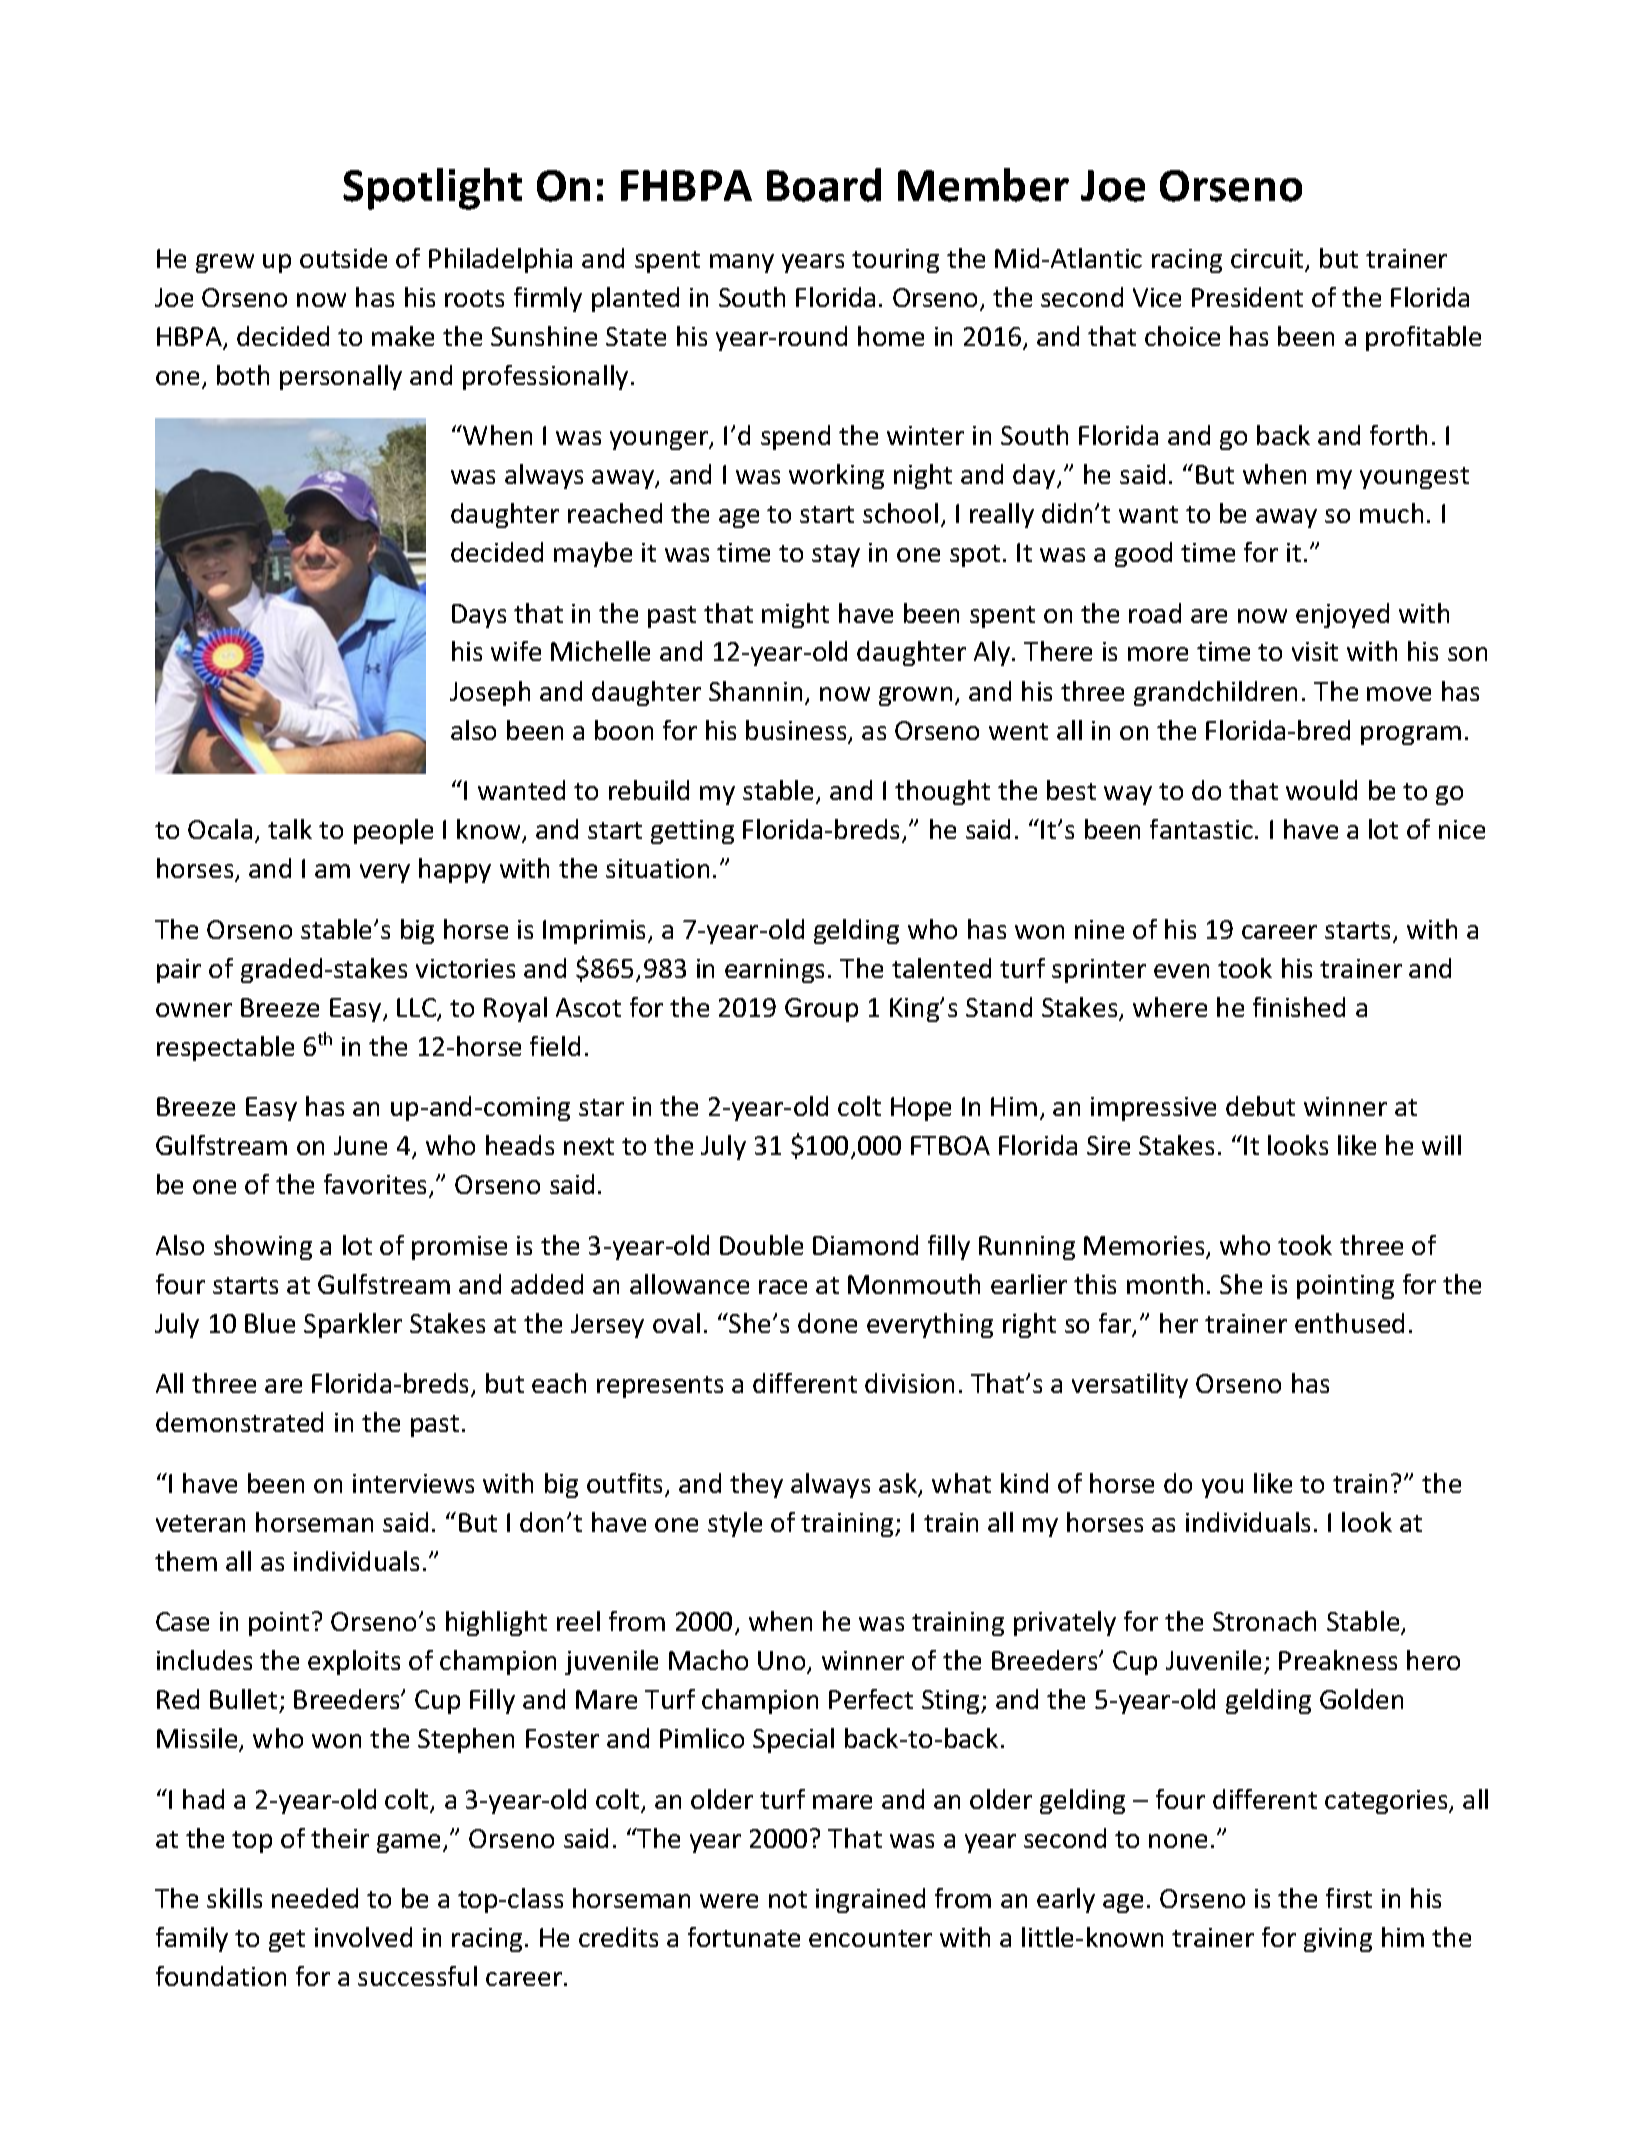  Describe the element at coordinates (1130, 1385) in the document. I see `versatility` at that location.
